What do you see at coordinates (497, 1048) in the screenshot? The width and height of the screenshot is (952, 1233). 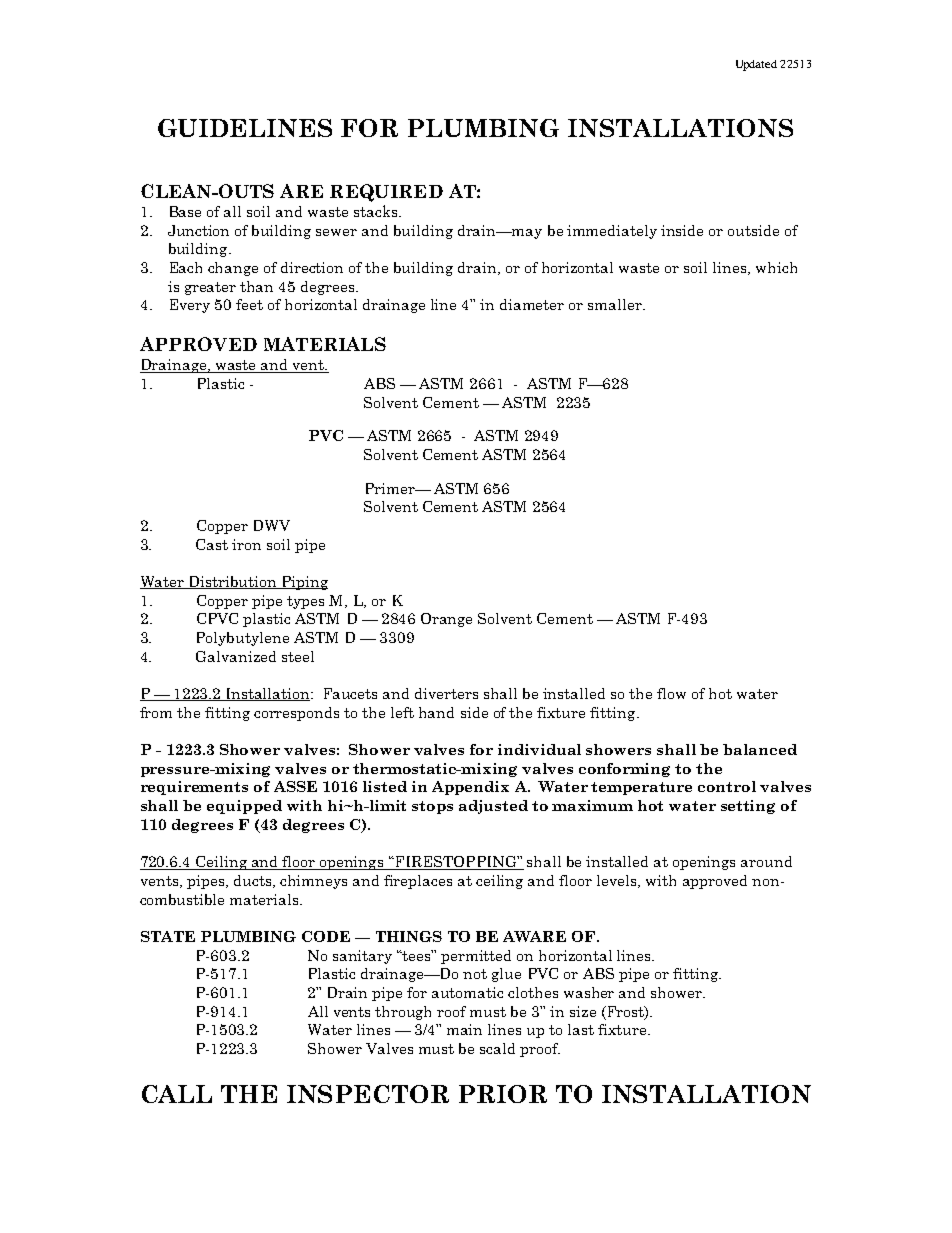 I see `scald` at bounding box center [497, 1048].
